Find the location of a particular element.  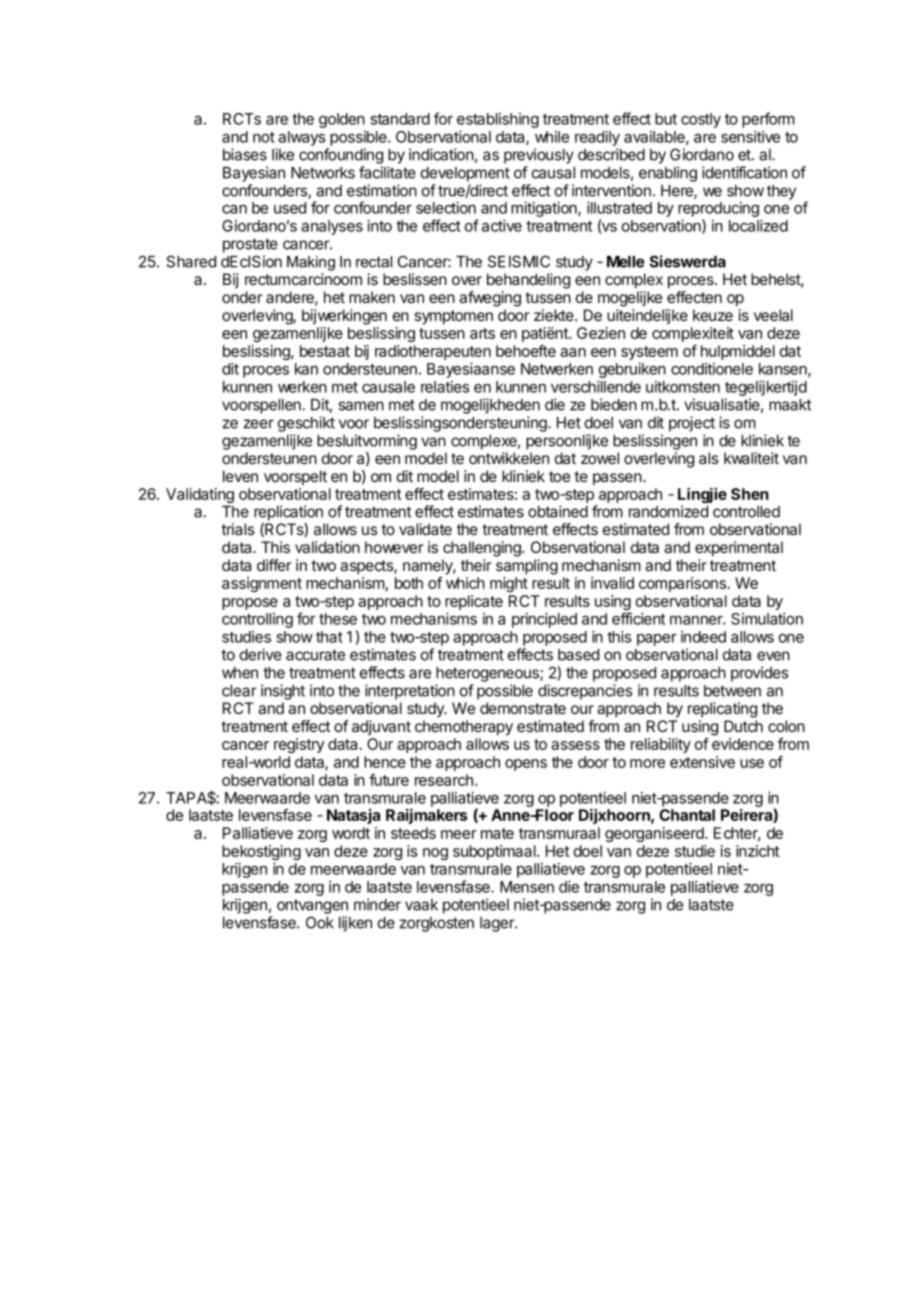

project is located at coordinates (692, 424).
